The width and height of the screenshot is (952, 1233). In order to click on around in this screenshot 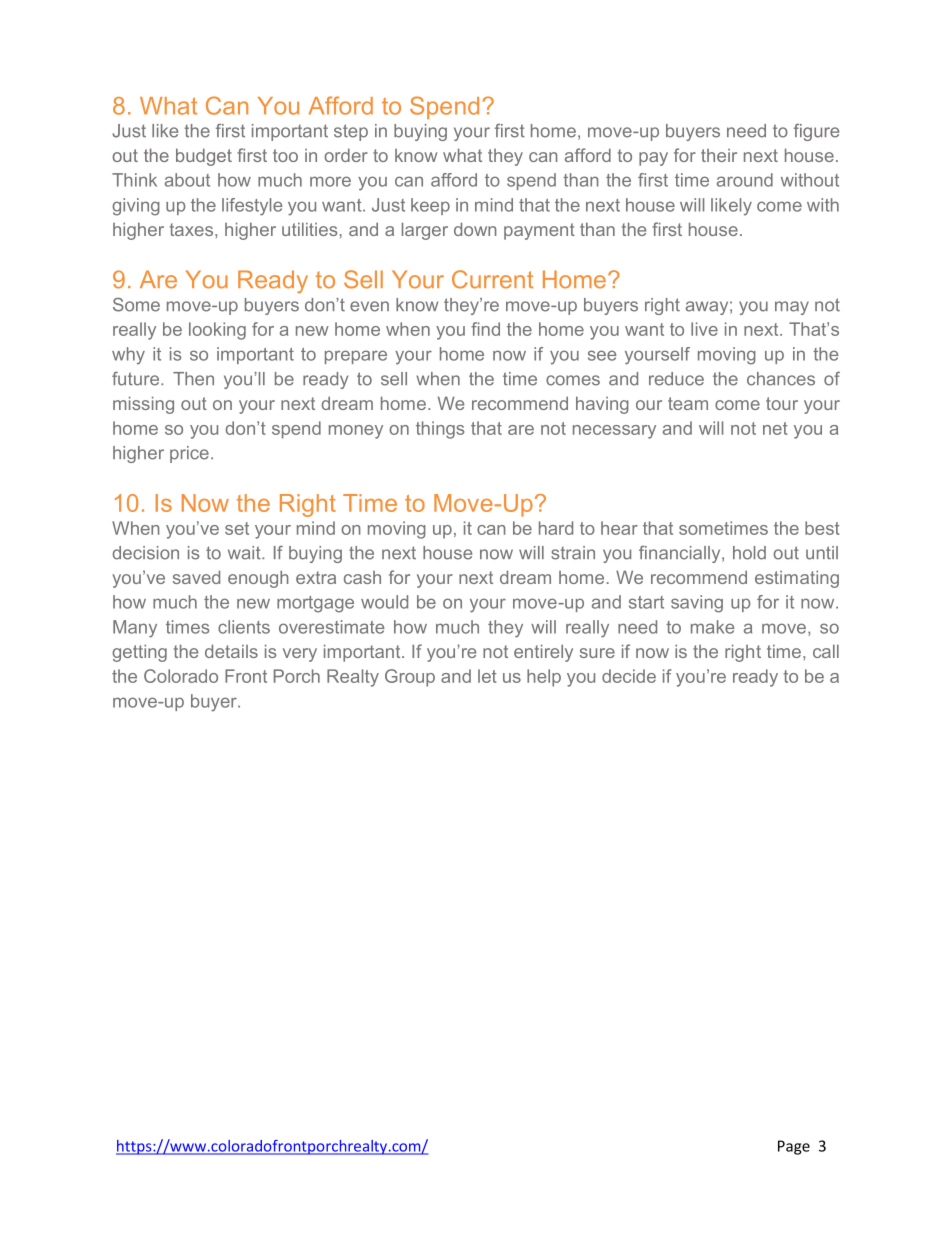, I will do `click(745, 180)`.
